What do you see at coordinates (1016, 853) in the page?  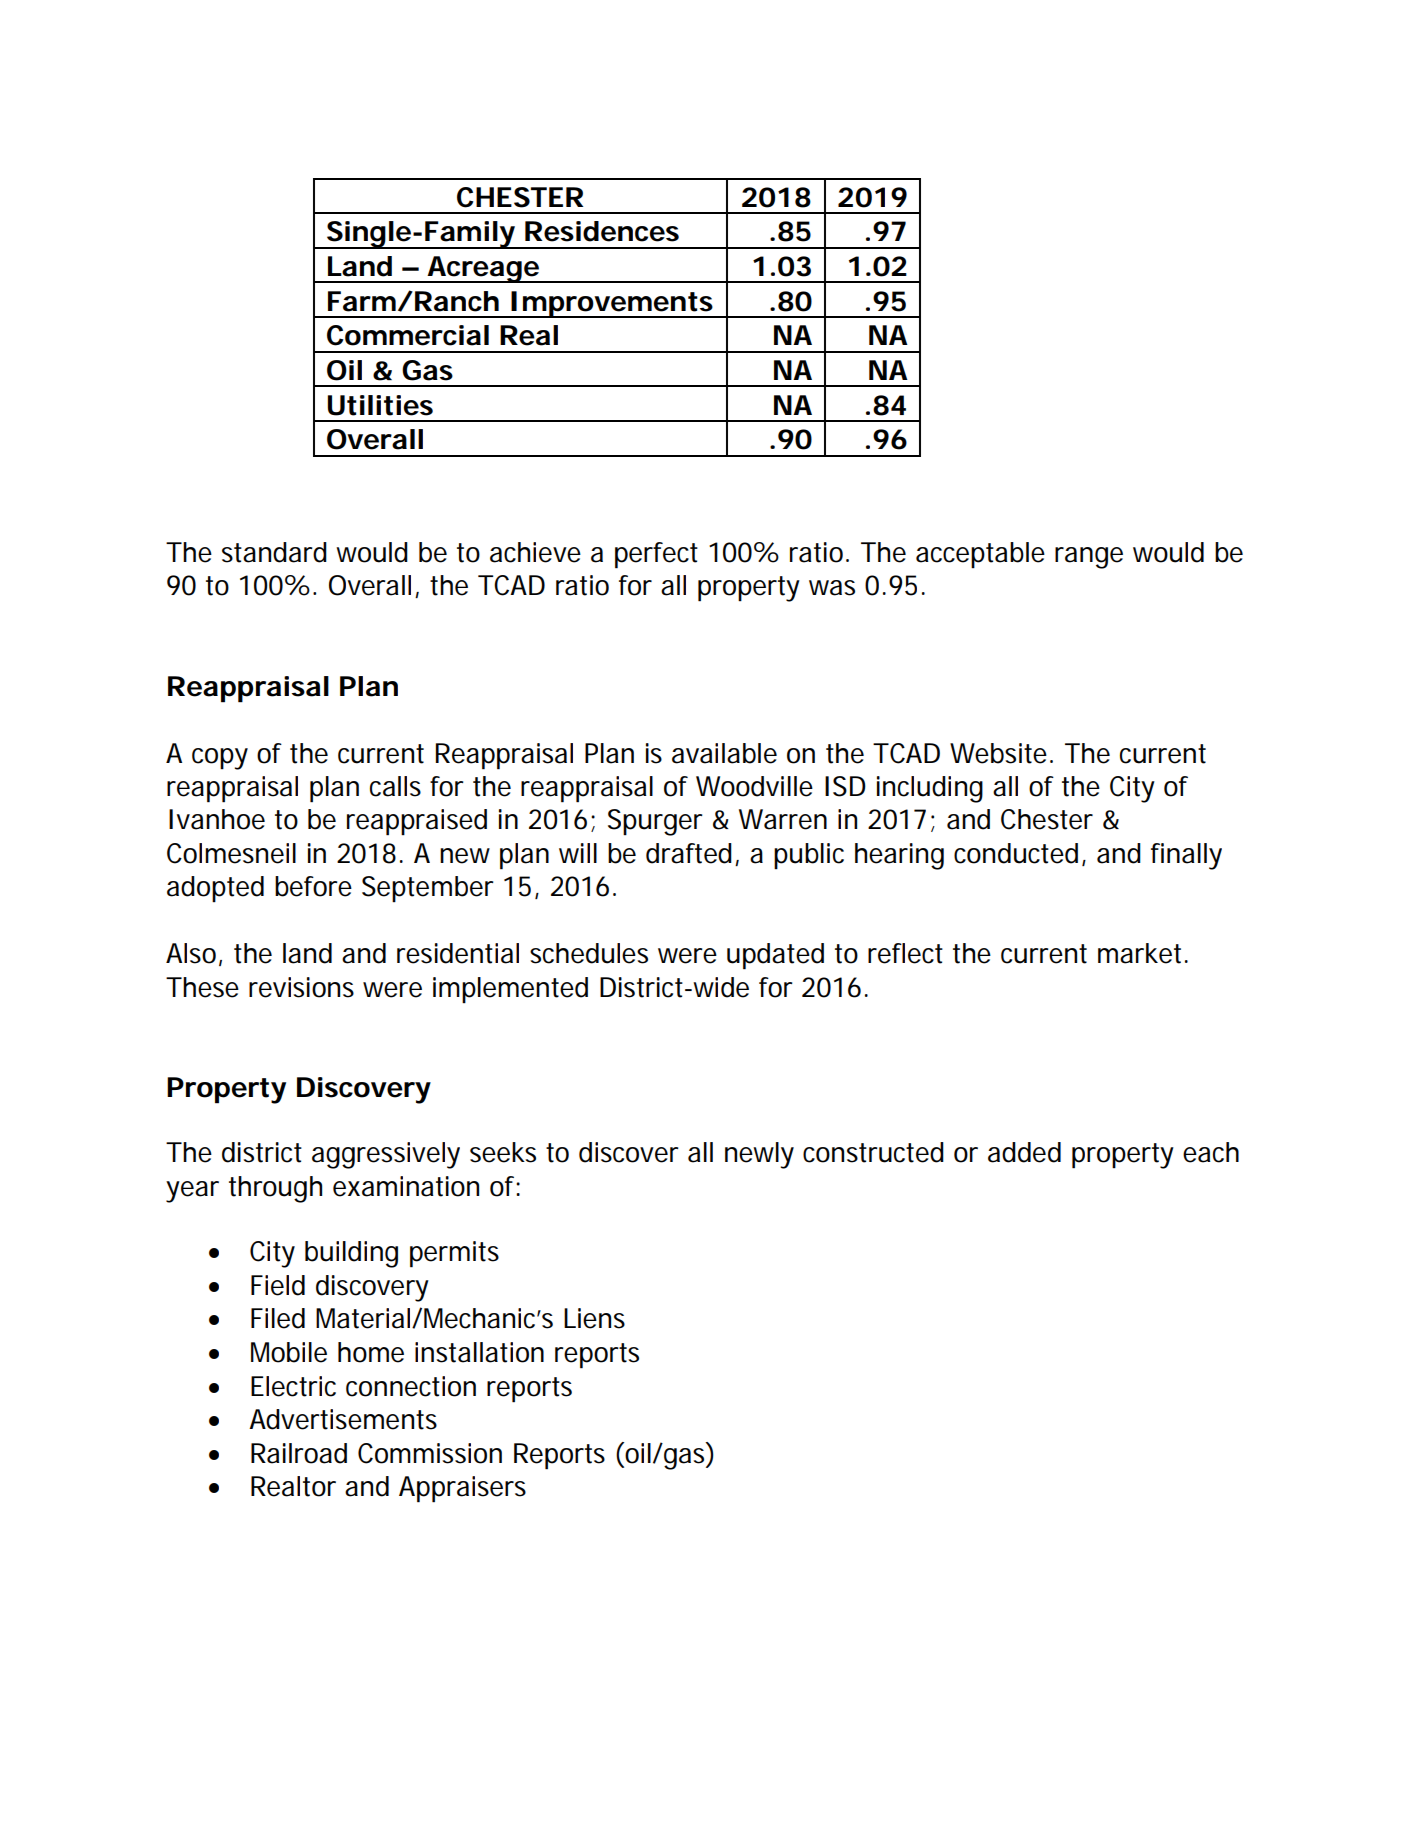 I see `conducted` at bounding box center [1016, 853].
